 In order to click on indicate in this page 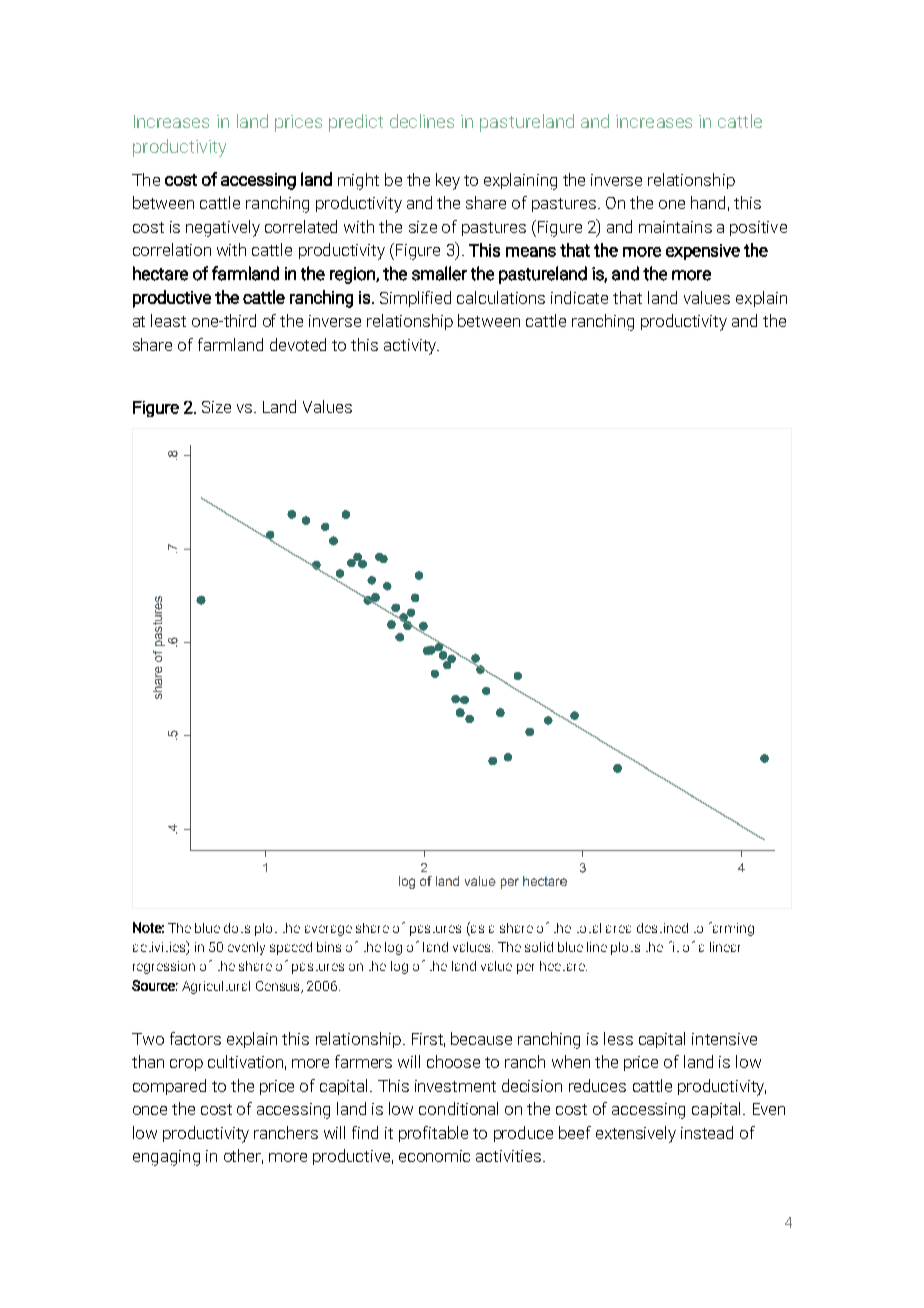, I will do `click(579, 297)`.
